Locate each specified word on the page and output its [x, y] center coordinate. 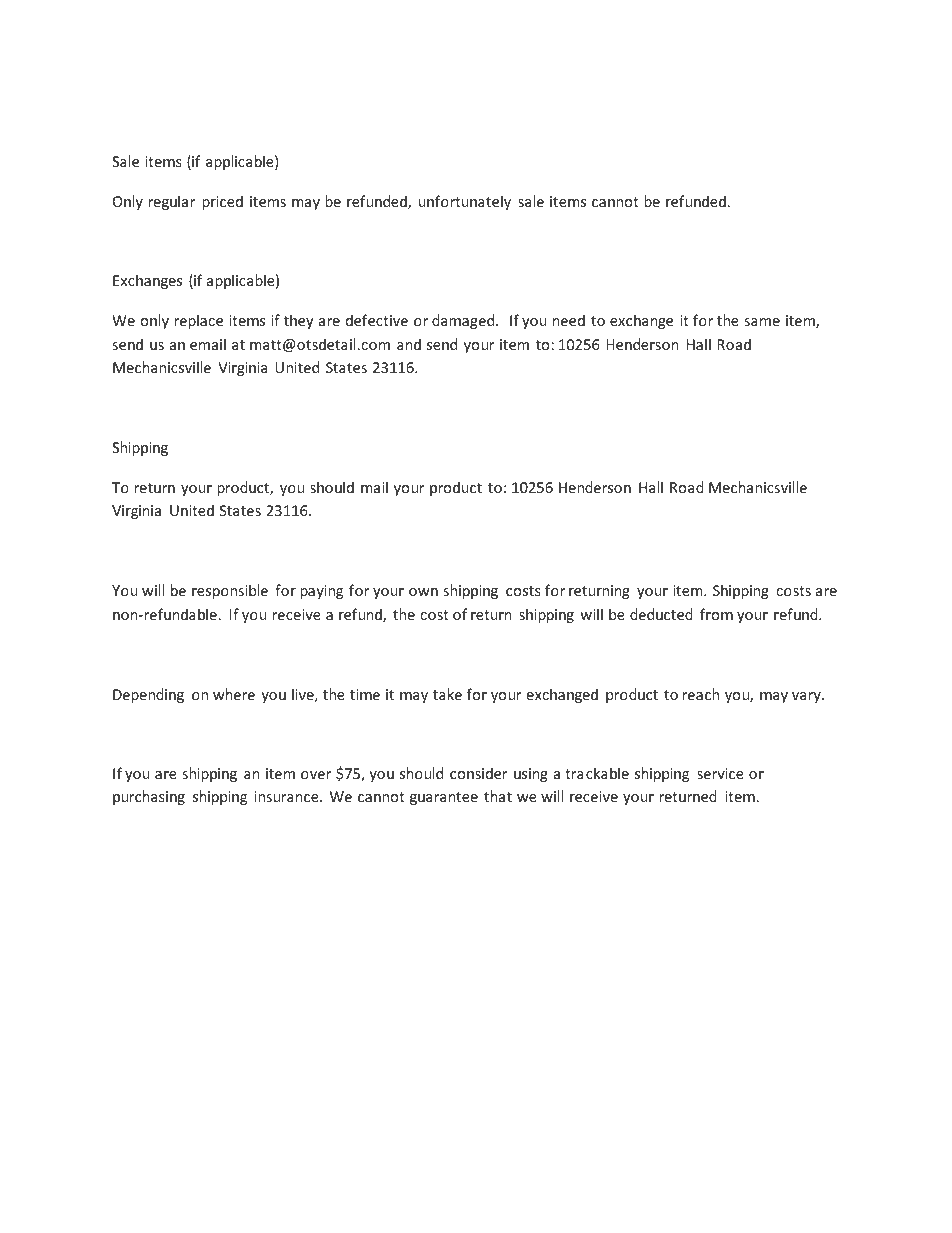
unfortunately [465, 202]
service [720, 773]
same [762, 322]
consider [479, 773]
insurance [288, 796]
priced [222, 202]
